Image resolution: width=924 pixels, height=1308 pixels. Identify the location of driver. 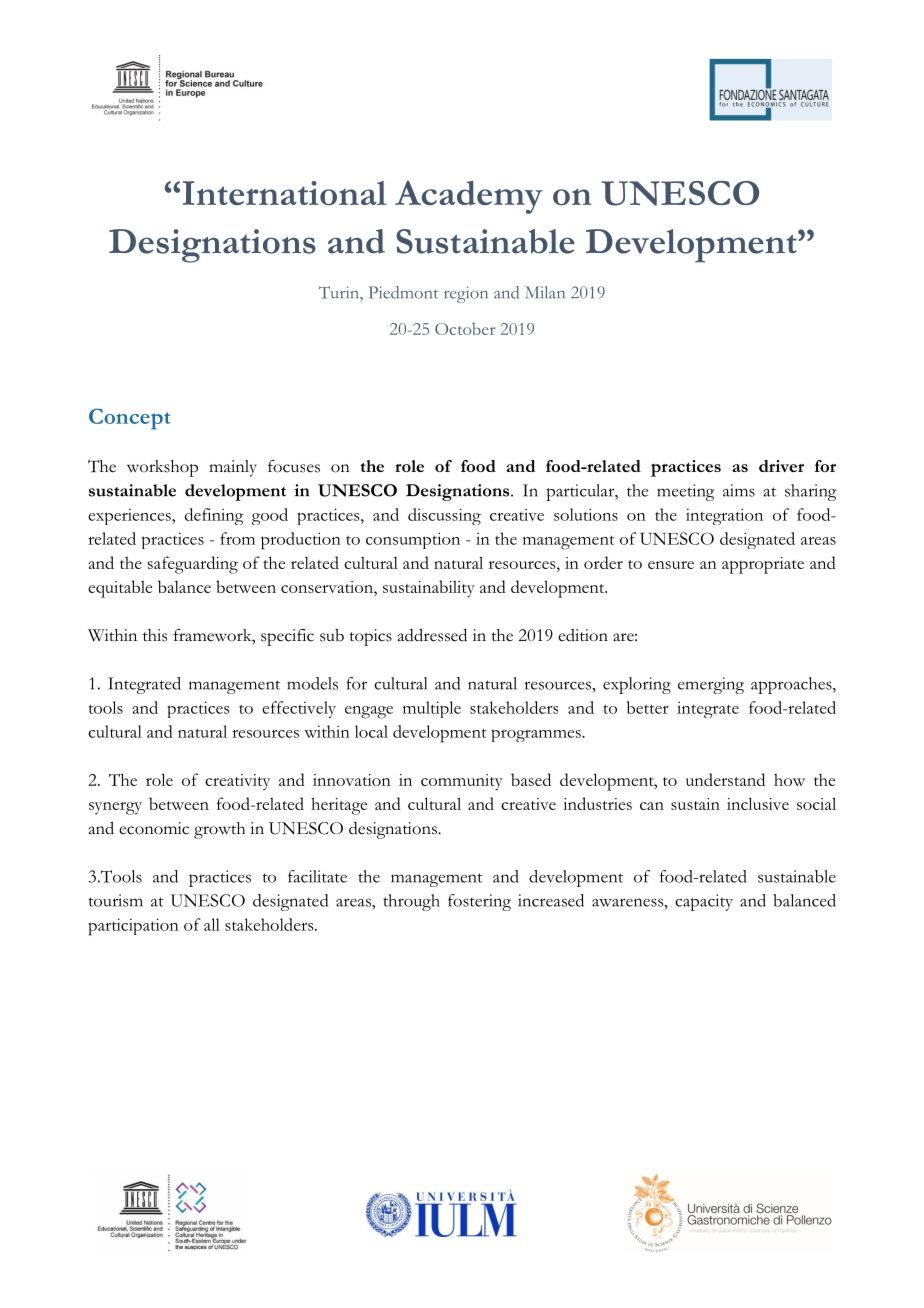
(781, 466).
